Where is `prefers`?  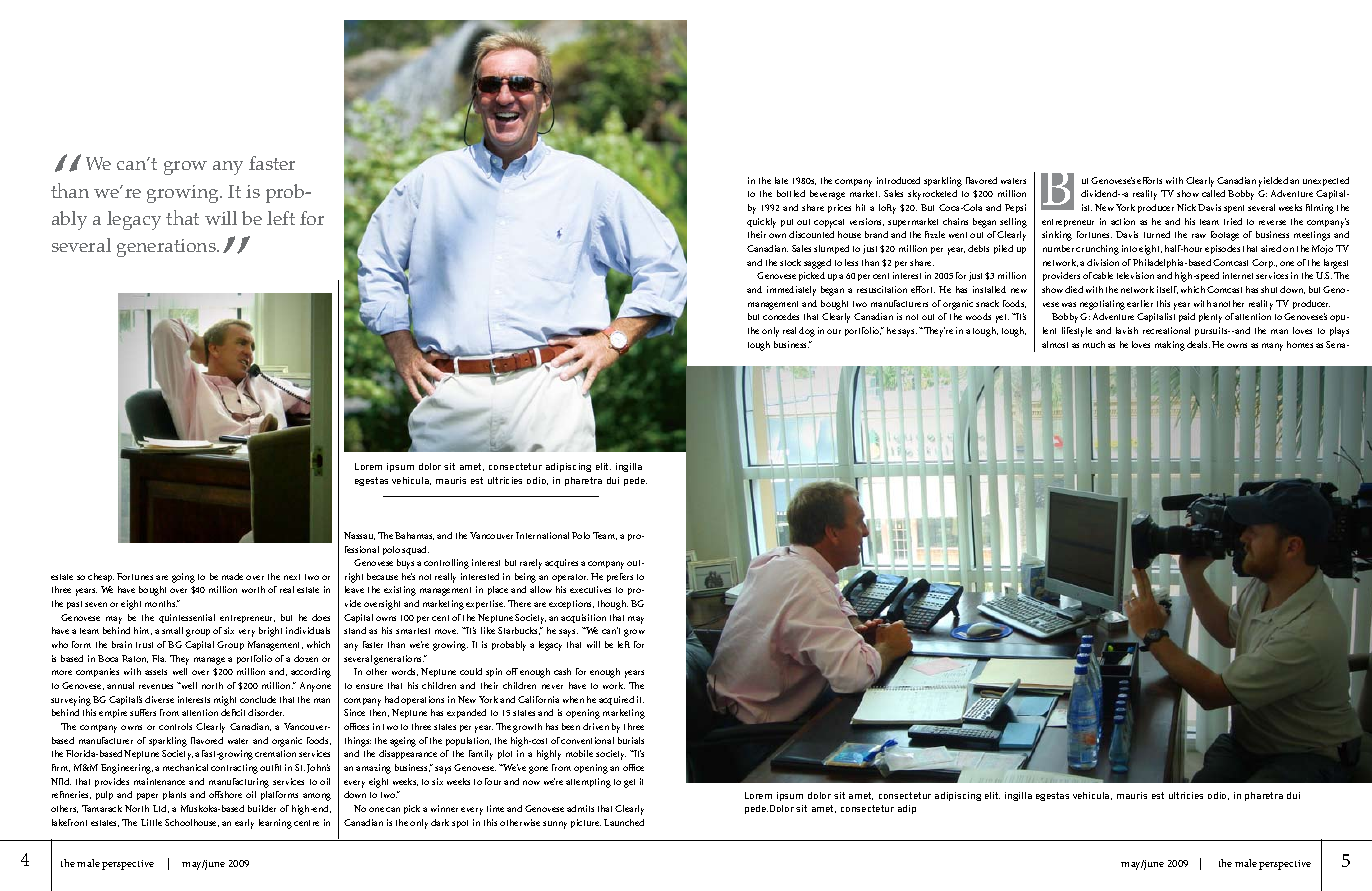 prefers is located at coordinates (620, 577).
